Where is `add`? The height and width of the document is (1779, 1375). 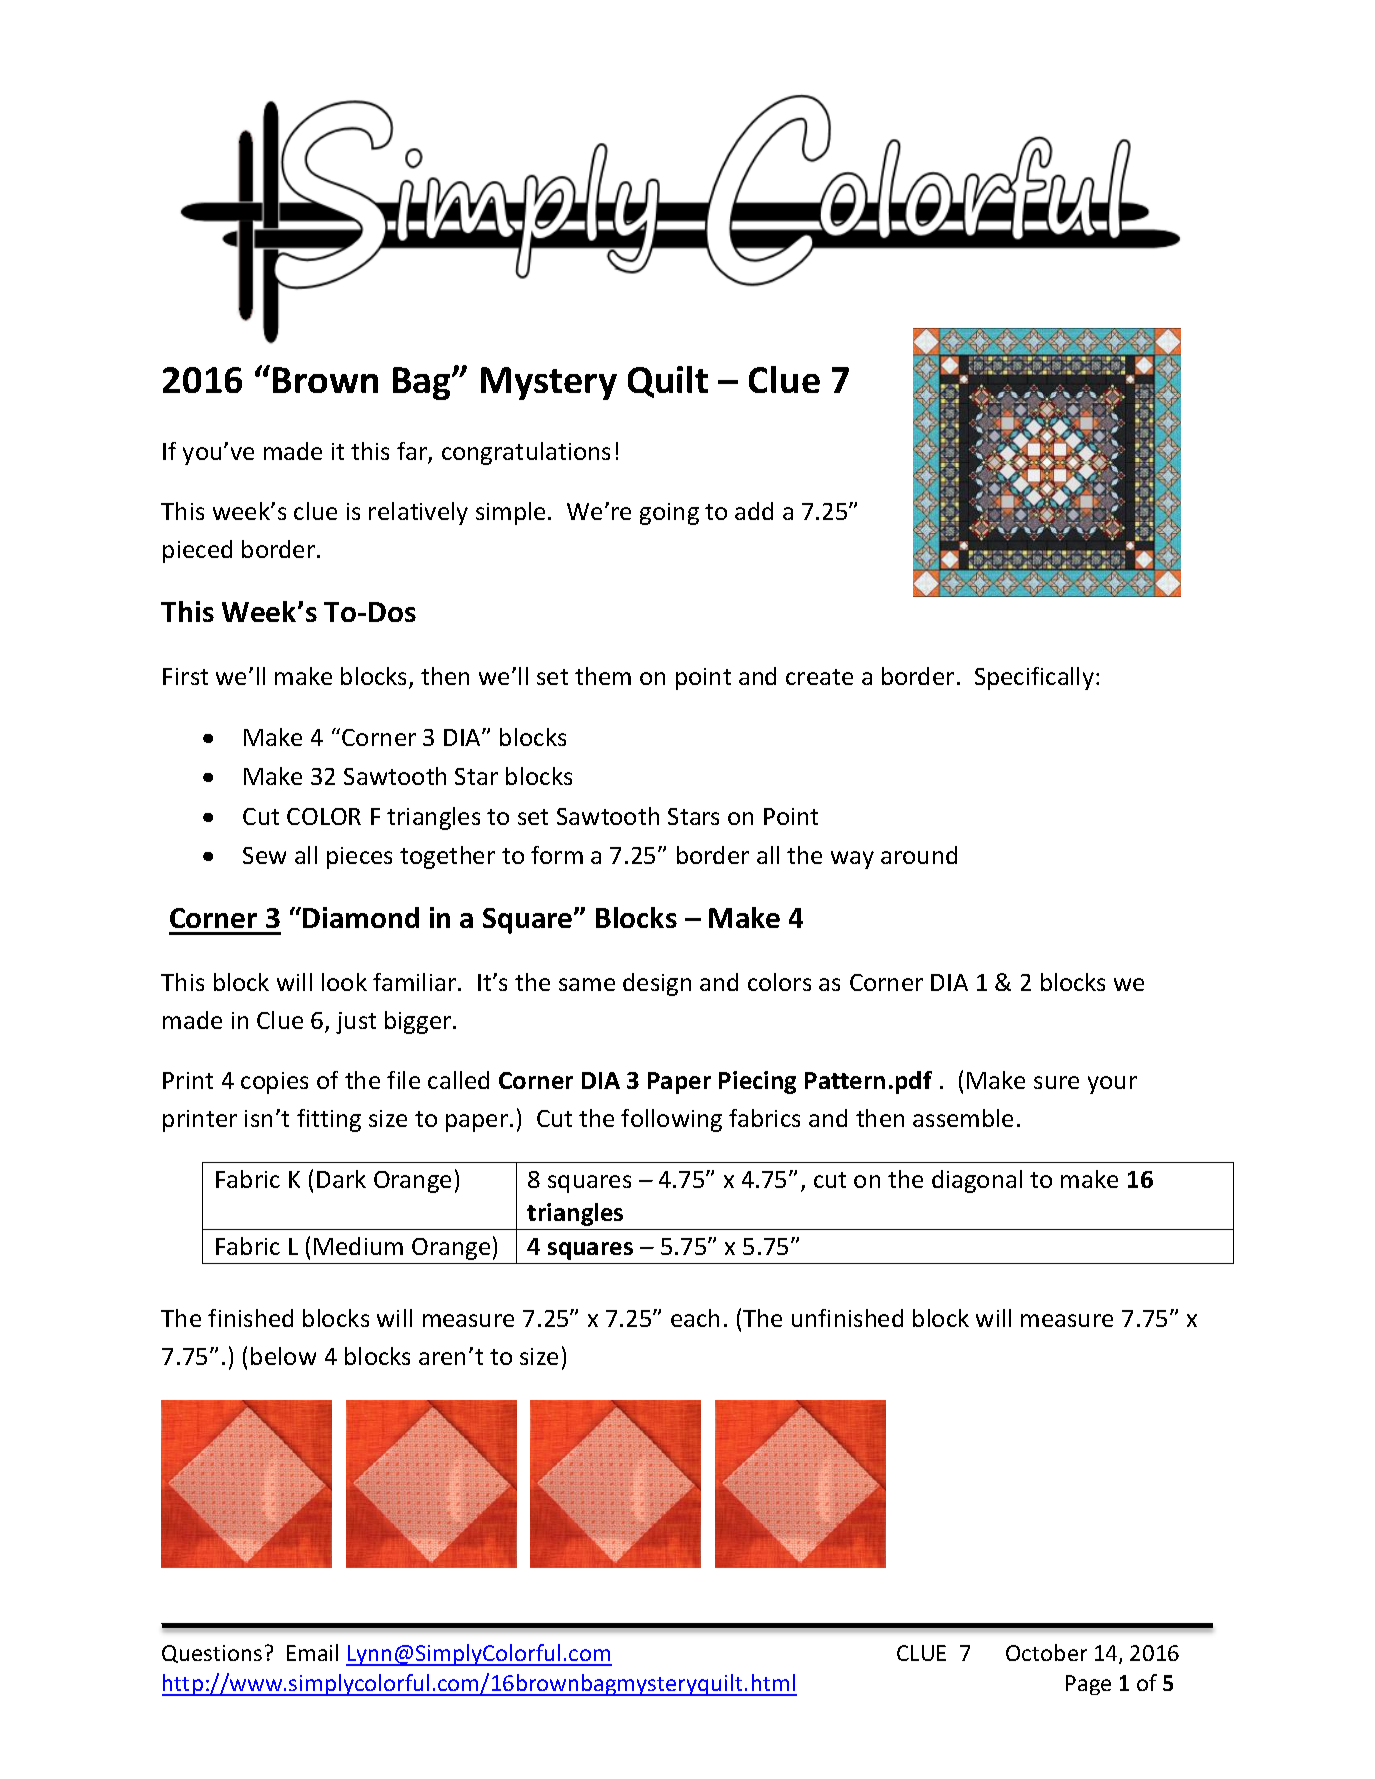
add is located at coordinates (754, 511).
